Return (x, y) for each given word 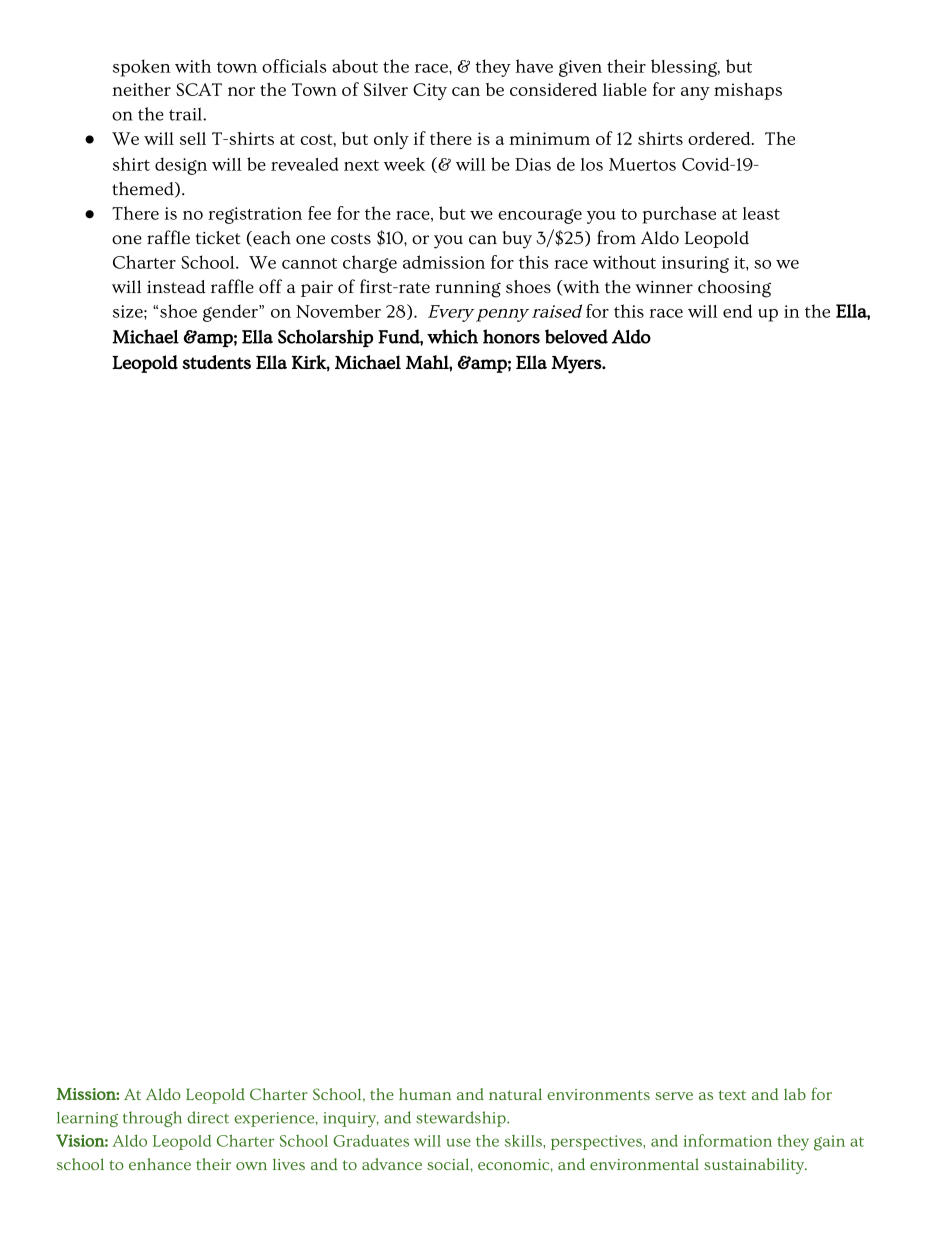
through (152, 1119)
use (458, 1142)
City (430, 91)
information (727, 1140)
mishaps (748, 91)
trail (186, 114)
